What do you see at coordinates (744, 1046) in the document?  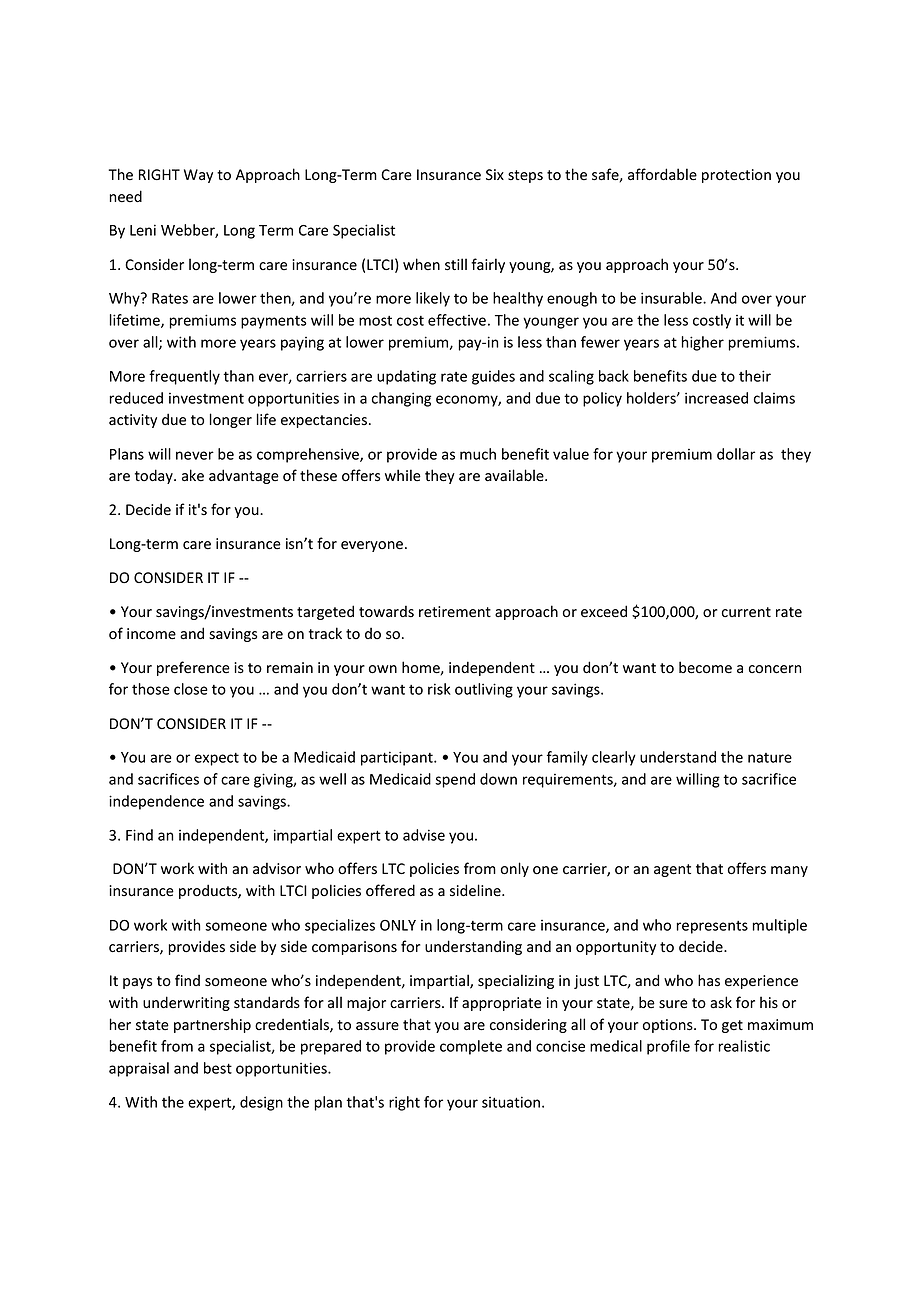 I see `realistic` at bounding box center [744, 1046].
